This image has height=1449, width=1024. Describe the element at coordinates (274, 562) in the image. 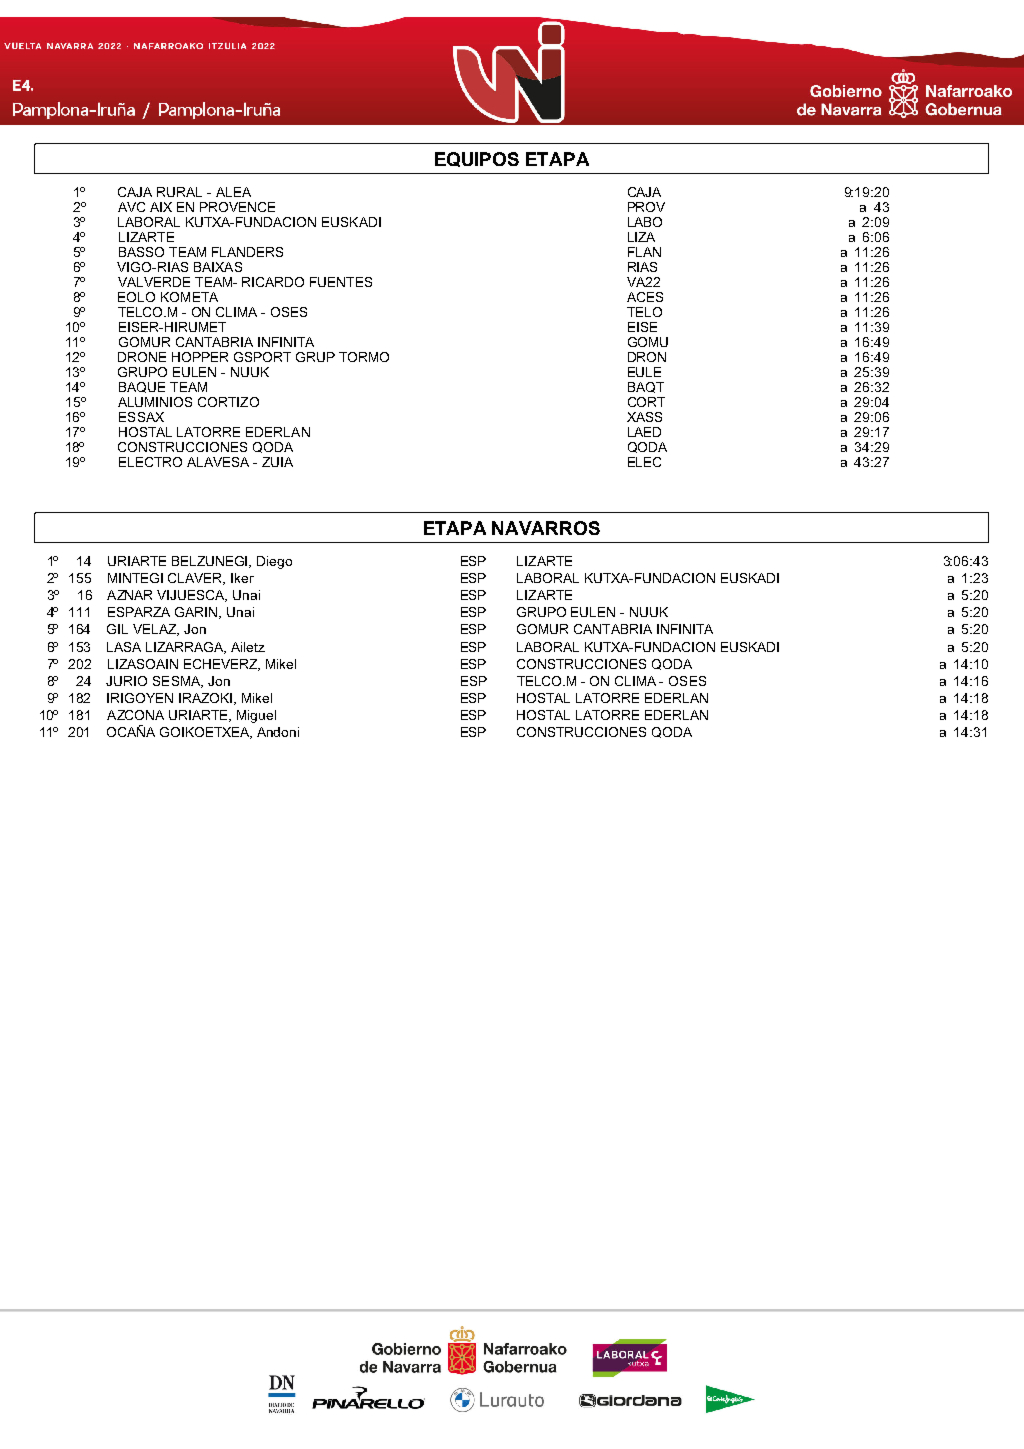

I see `Diego` at that location.
